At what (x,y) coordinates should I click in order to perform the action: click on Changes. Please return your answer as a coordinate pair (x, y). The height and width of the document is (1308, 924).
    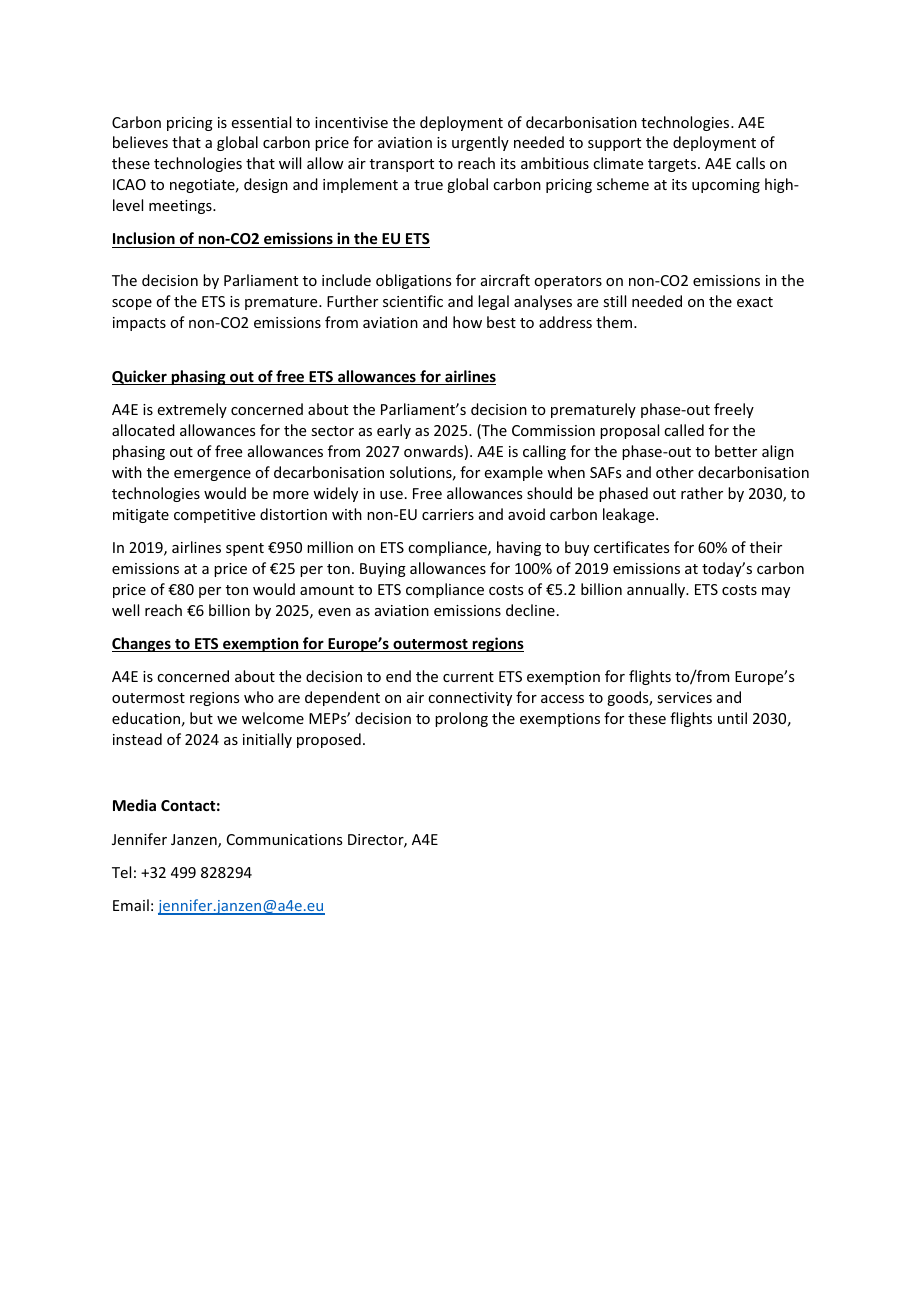
    Looking at the image, I should click on (142, 644).
